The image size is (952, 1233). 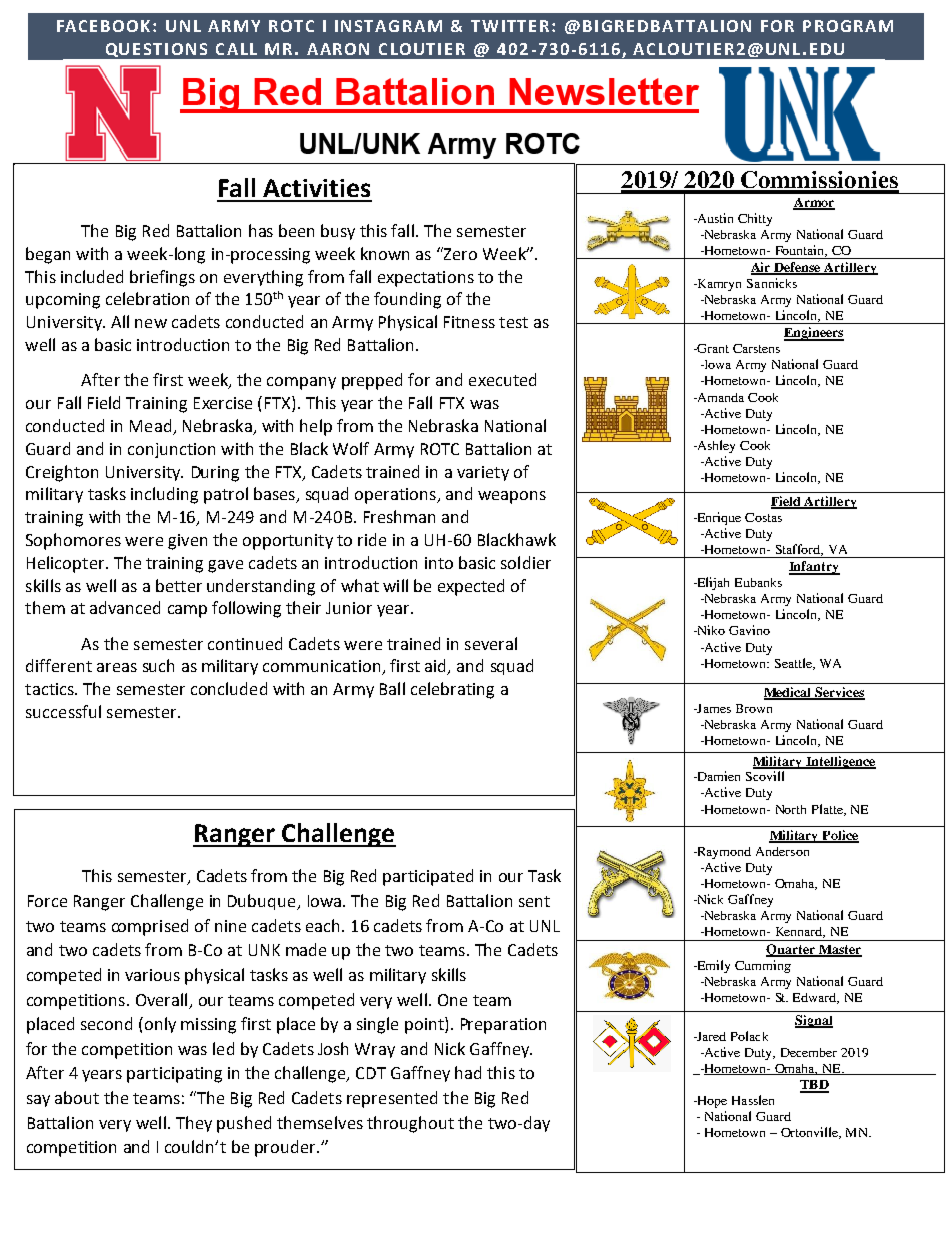 What do you see at coordinates (452, 690) in the screenshot?
I see `celebrating` at bounding box center [452, 690].
